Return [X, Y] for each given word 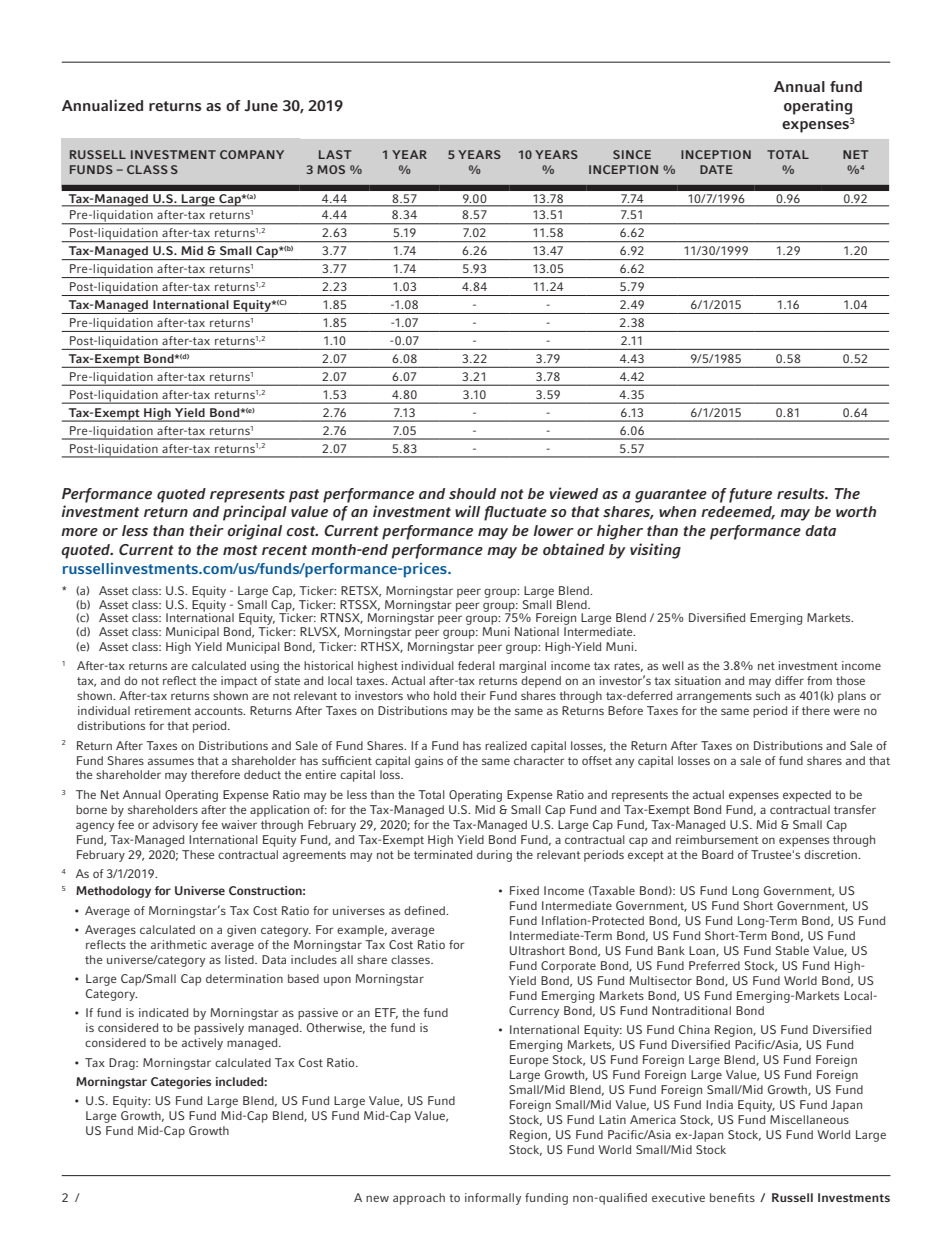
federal [476, 665]
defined [425, 910]
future [750, 495]
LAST [335, 154]
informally [493, 1199]
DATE [716, 169]
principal [255, 513]
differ [789, 680]
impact [239, 682]
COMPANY [252, 154]
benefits [732, 1197]
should [472, 493]
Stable [792, 950]
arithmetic [179, 944]
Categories [181, 1083]
